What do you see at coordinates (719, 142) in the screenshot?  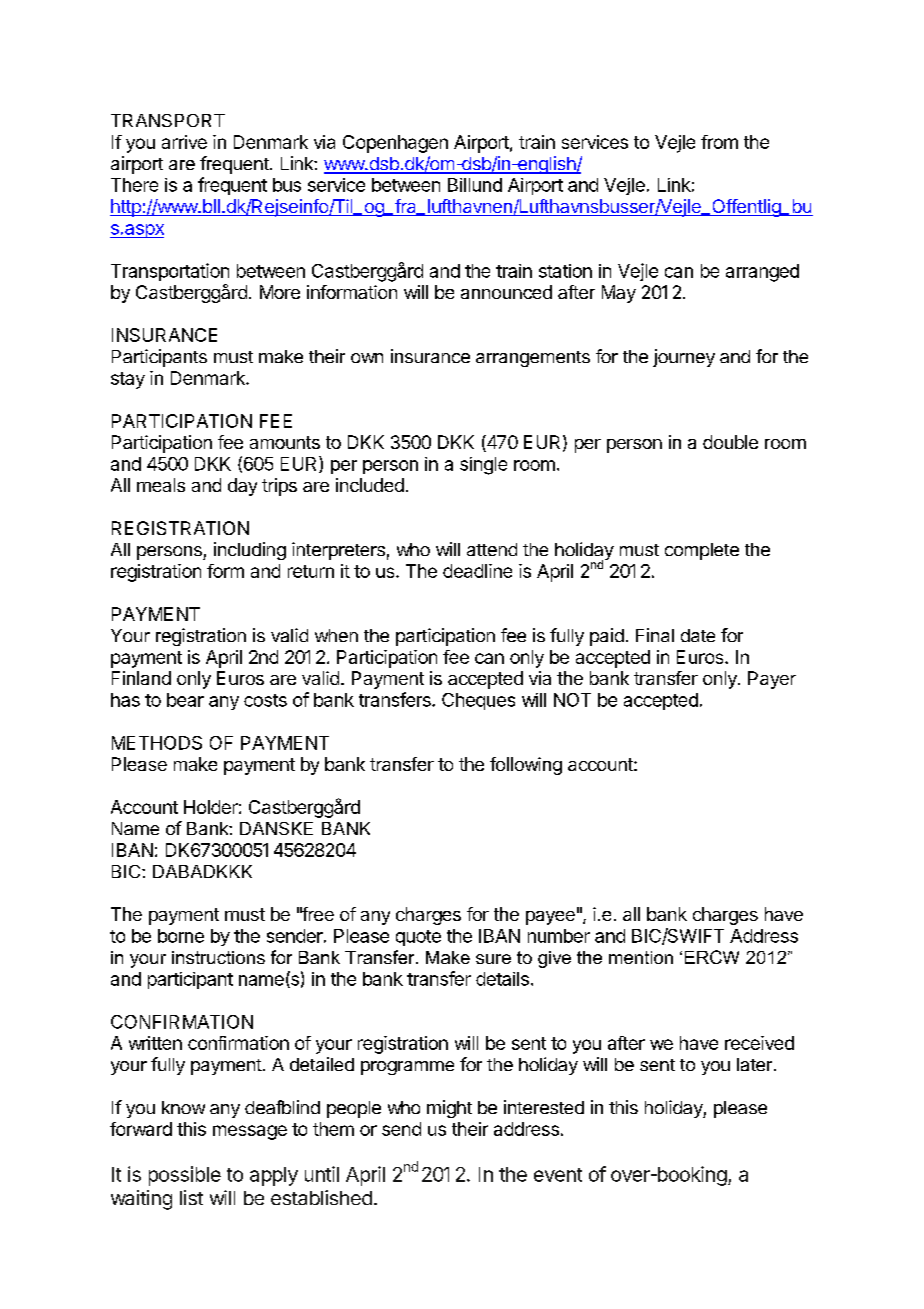 I see `from` at bounding box center [719, 142].
